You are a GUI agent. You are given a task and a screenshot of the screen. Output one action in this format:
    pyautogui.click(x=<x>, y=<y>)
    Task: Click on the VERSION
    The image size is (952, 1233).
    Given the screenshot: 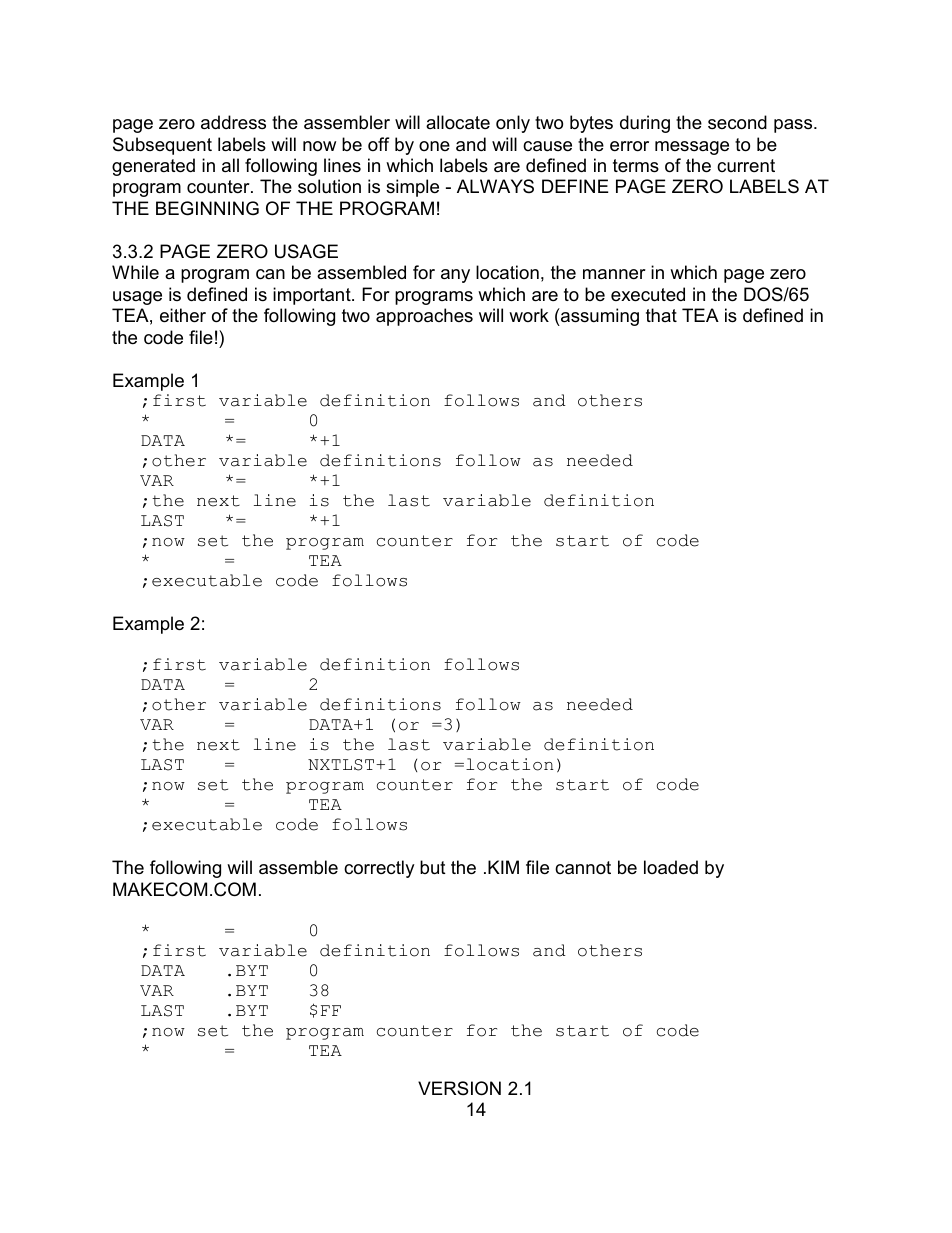 What is the action you would take?
    pyautogui.click(x=459, y=1088)
